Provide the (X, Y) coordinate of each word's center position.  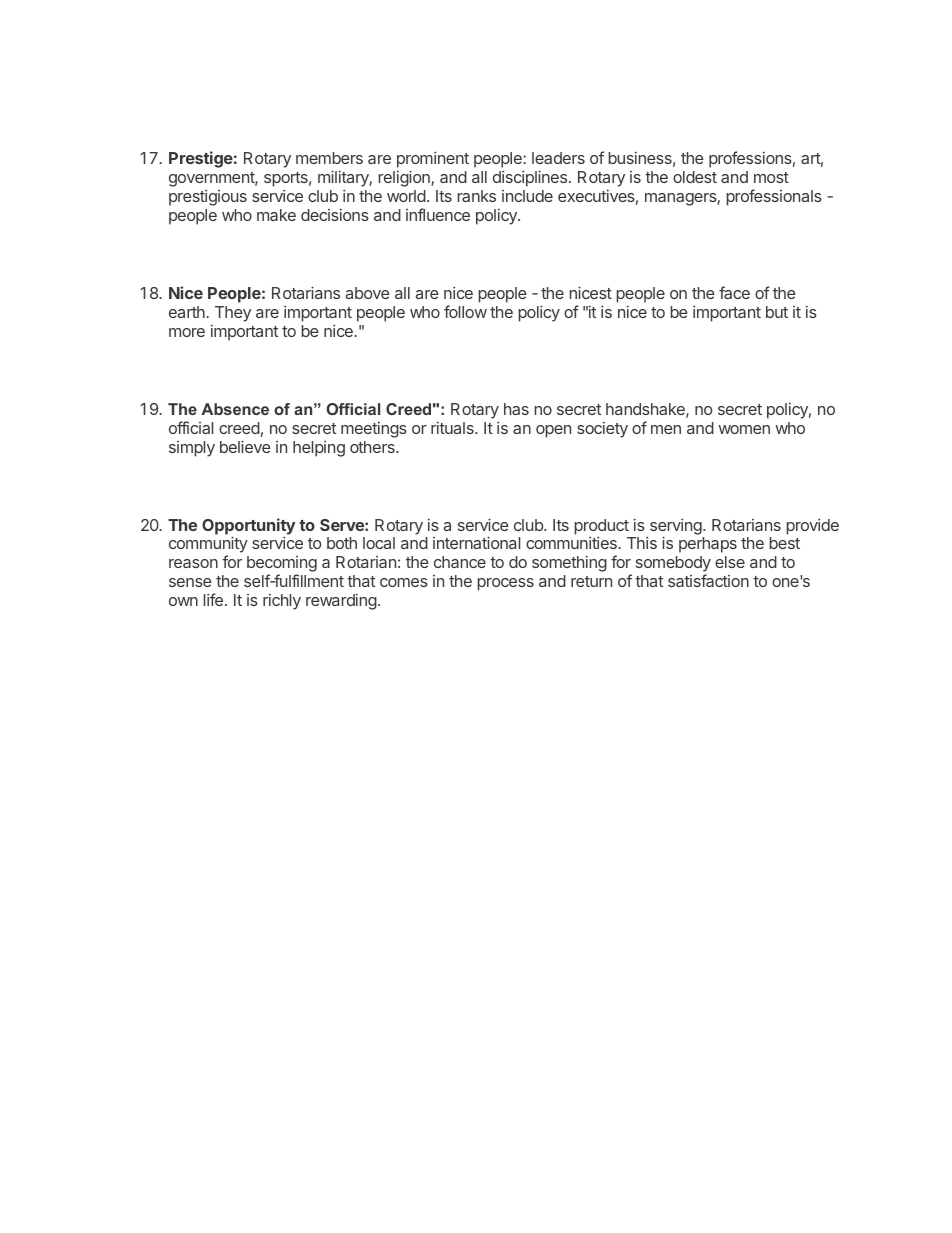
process (506, 584)
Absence (235, 409)
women (744, 429)
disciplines (530, 178)
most (771, 177)
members (329, 158)
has (516, 409)
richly (282, 602)
